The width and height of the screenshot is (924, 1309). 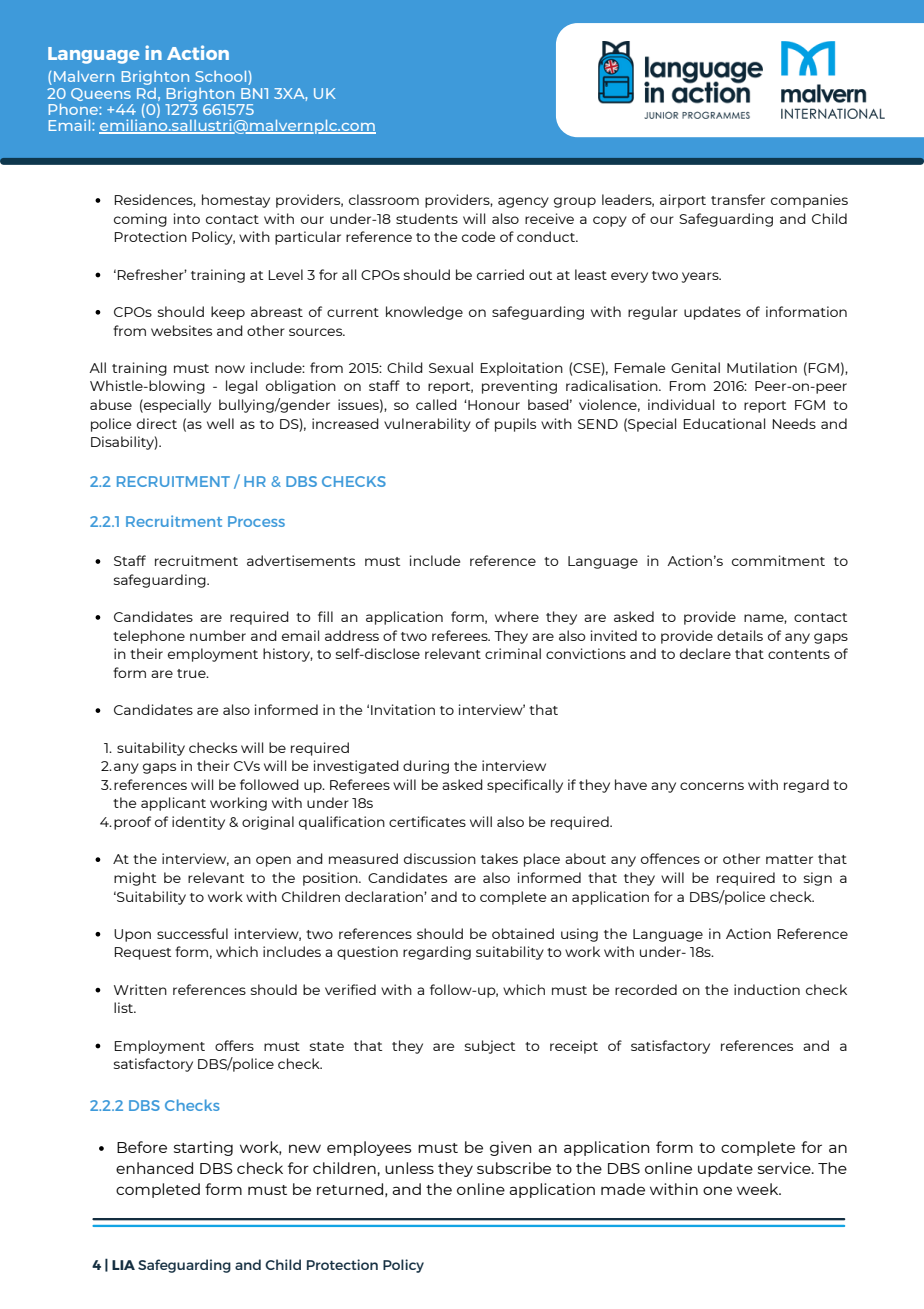 I want to click on concerns, so click(x=712, y=786).
